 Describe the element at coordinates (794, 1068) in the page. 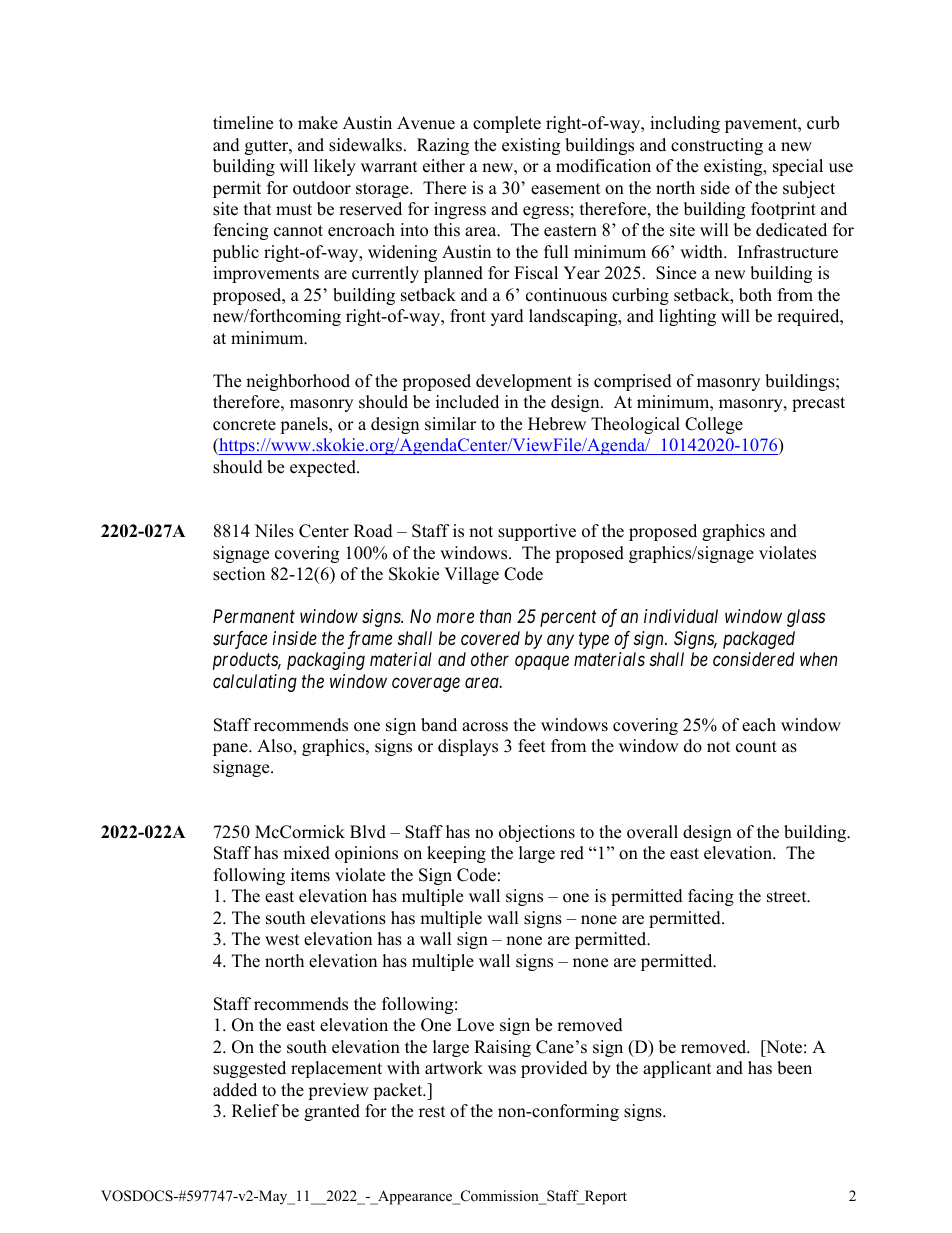

I see `been` at that location.
